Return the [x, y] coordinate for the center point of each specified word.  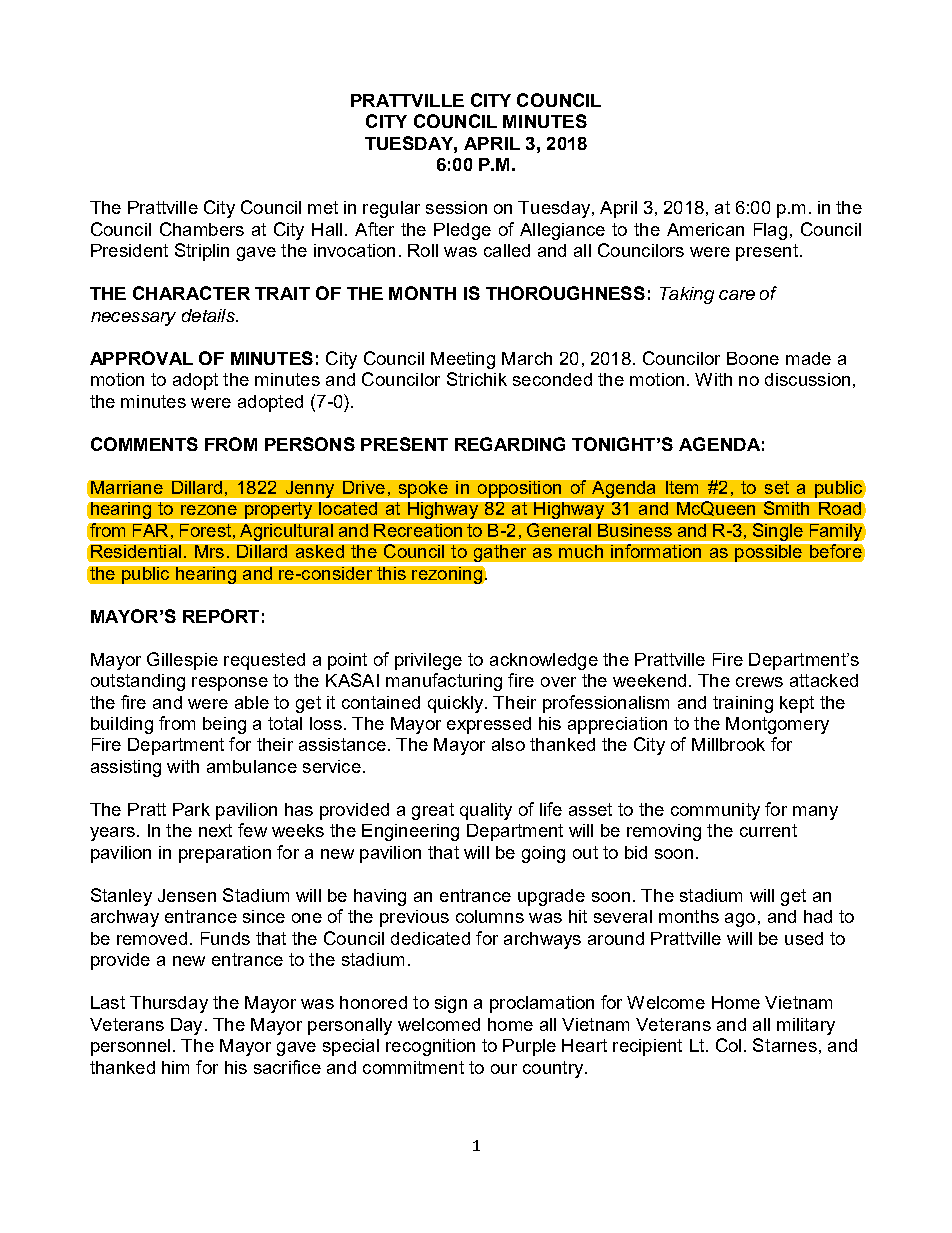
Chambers [202, 229]
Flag [770, 231]
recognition [430, 1047]
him [175, 1067]
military [806, 1026]
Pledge [462, 231]
